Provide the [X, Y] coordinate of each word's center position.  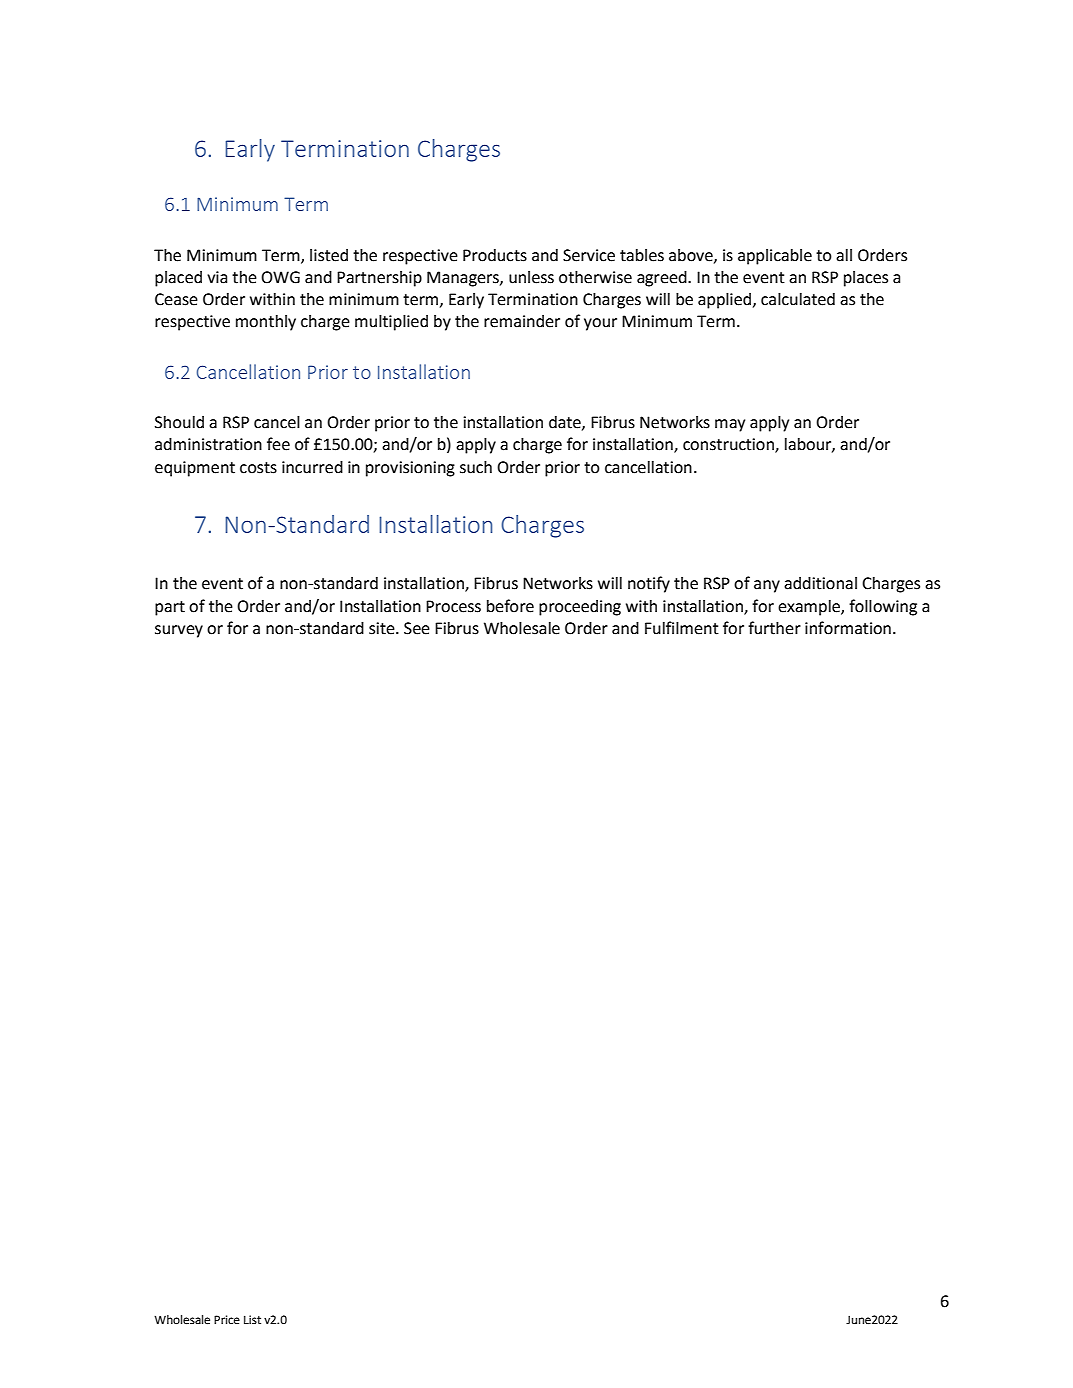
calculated [798, 299]
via [217, 277]
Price [227, 1319]
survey [179, 631]
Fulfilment [682, 628]
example [810, 608]
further [774, 628]
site [383, 628]
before [510, 606]
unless [531, 277]
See [417, 628]
